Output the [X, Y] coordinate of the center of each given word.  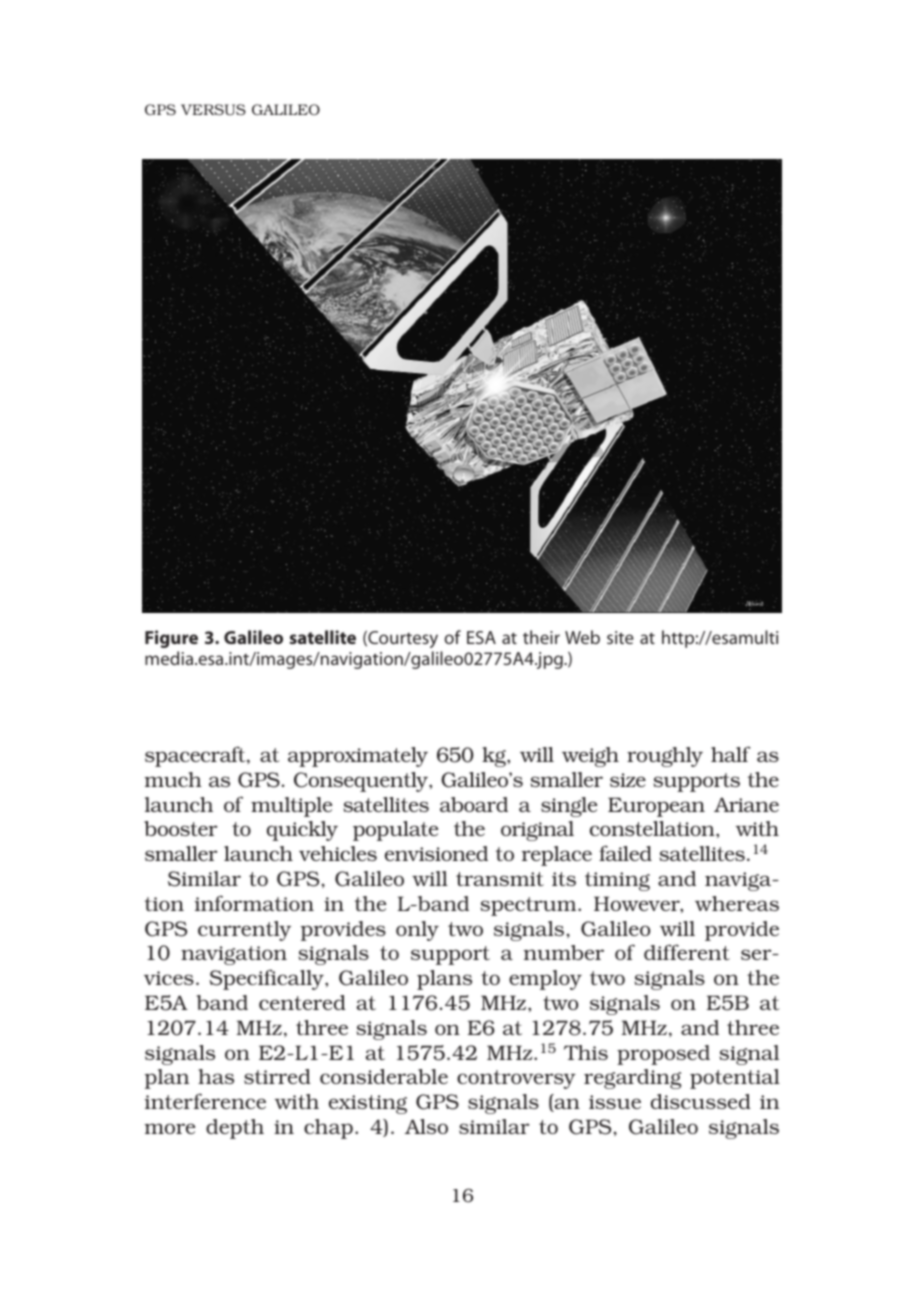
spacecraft [196, 756]
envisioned [436, 853]
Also [426, 1126]
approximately [358, 757]
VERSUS [213, 109]
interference [205, 1101]
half [731, 754]
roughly [665, 757]
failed [625, 853]
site [620, 637]
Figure [171, 639]
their [541, 637]
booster [181, 828]
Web [582, 637]
